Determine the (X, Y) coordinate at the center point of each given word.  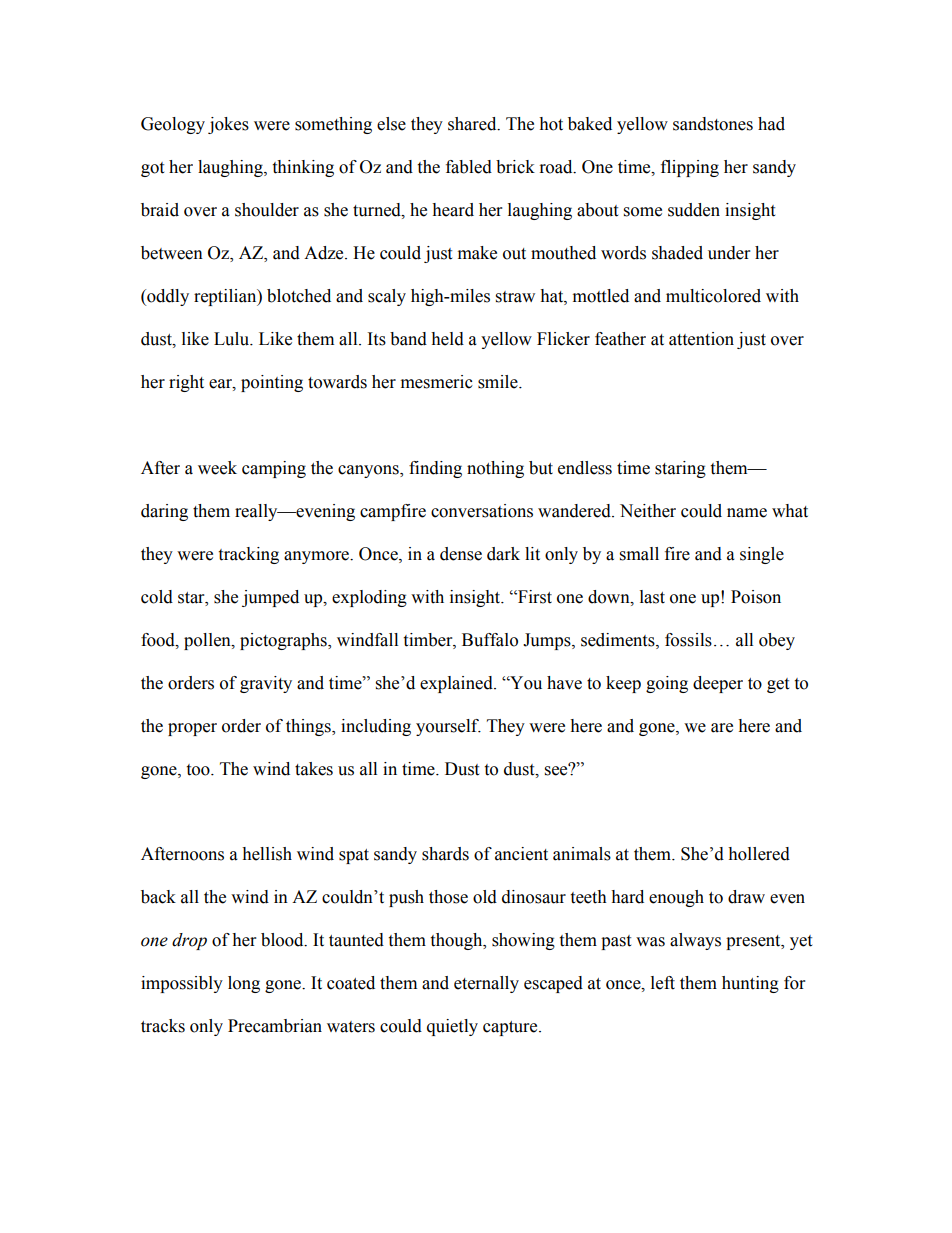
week (217, 468)
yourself (448, 727)
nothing (495, 469)
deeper (718, 684)
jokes (228, 125)
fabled (469, 167)
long (244, 984)
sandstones (713, 124)
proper (192, 729)
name (747, 513)
